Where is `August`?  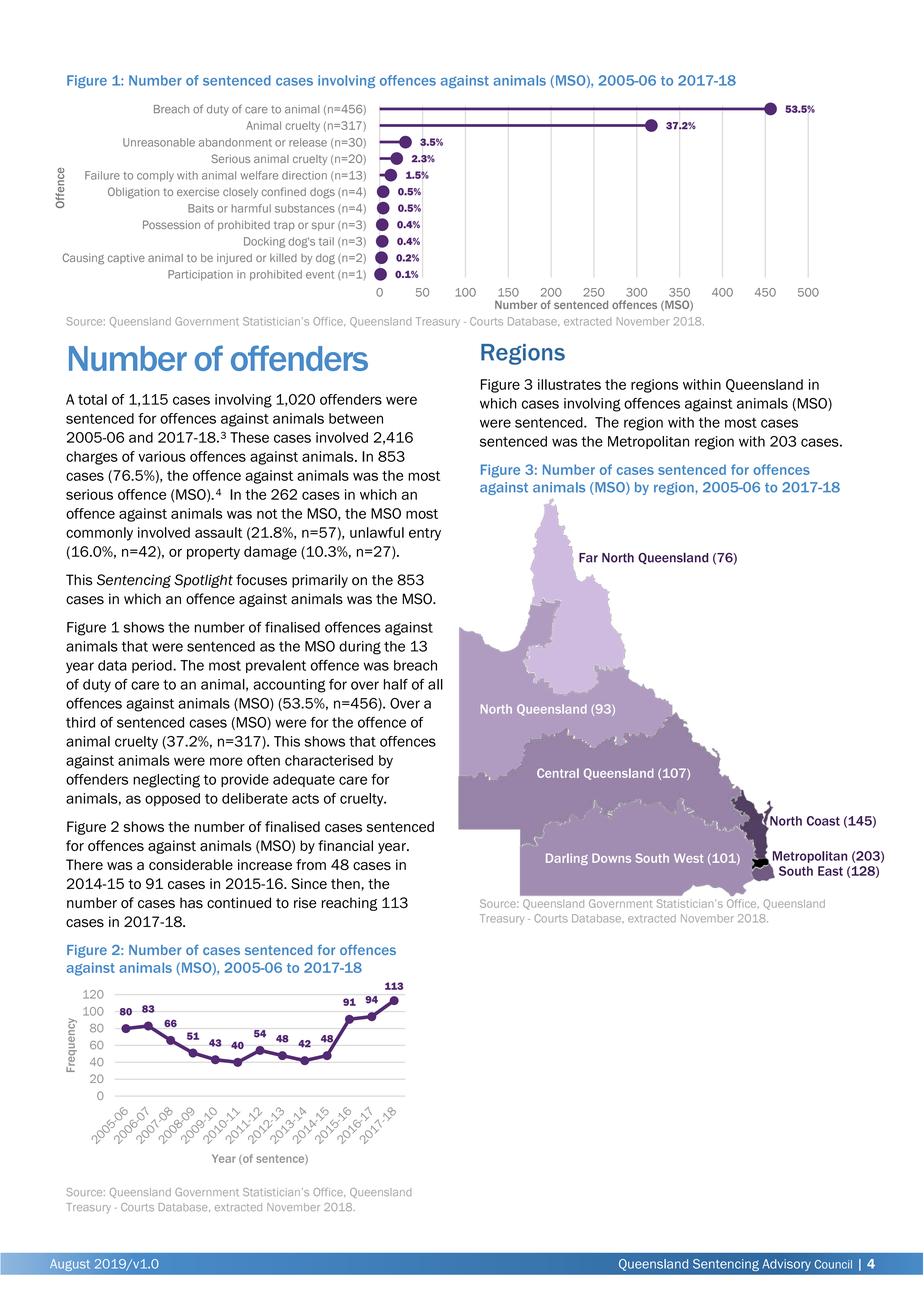 August is located at coordinates (70, 1265).
